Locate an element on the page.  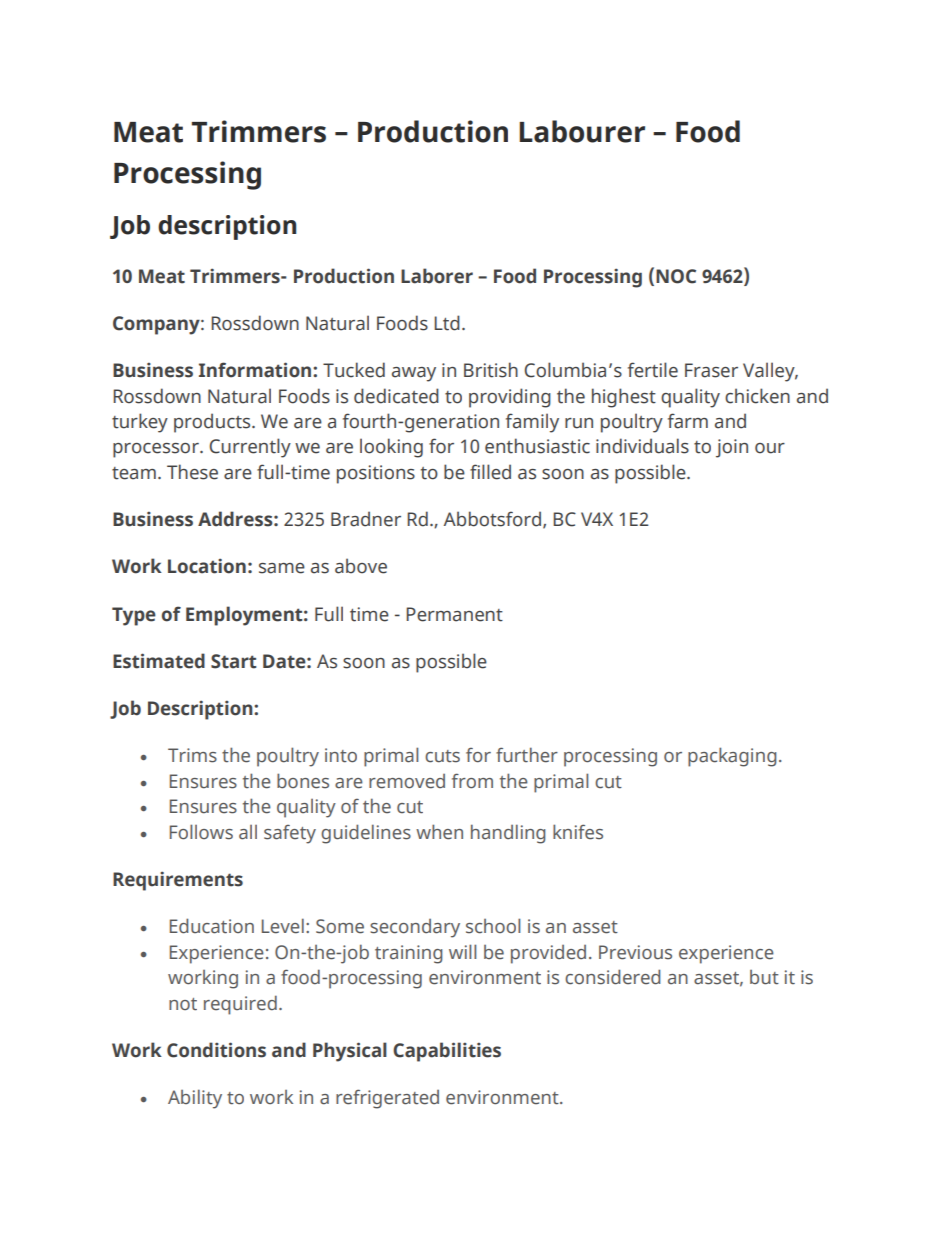
Laborer is located at coordinates (437, 276).
